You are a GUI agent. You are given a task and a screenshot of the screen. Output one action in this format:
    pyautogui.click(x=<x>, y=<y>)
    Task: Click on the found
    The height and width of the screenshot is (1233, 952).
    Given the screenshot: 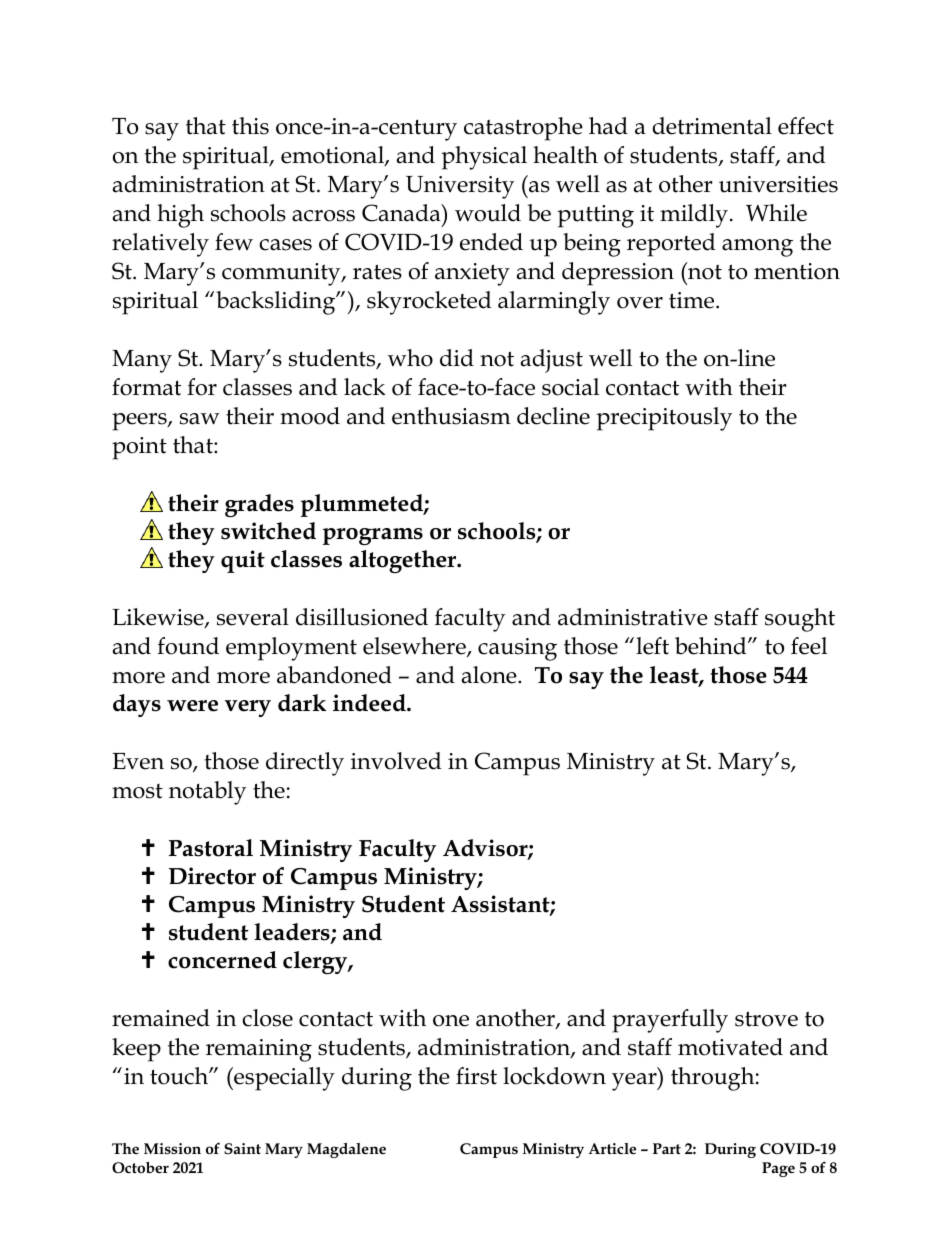 What is the action you would take?
    pyautogui.click(x=188, y=646)
